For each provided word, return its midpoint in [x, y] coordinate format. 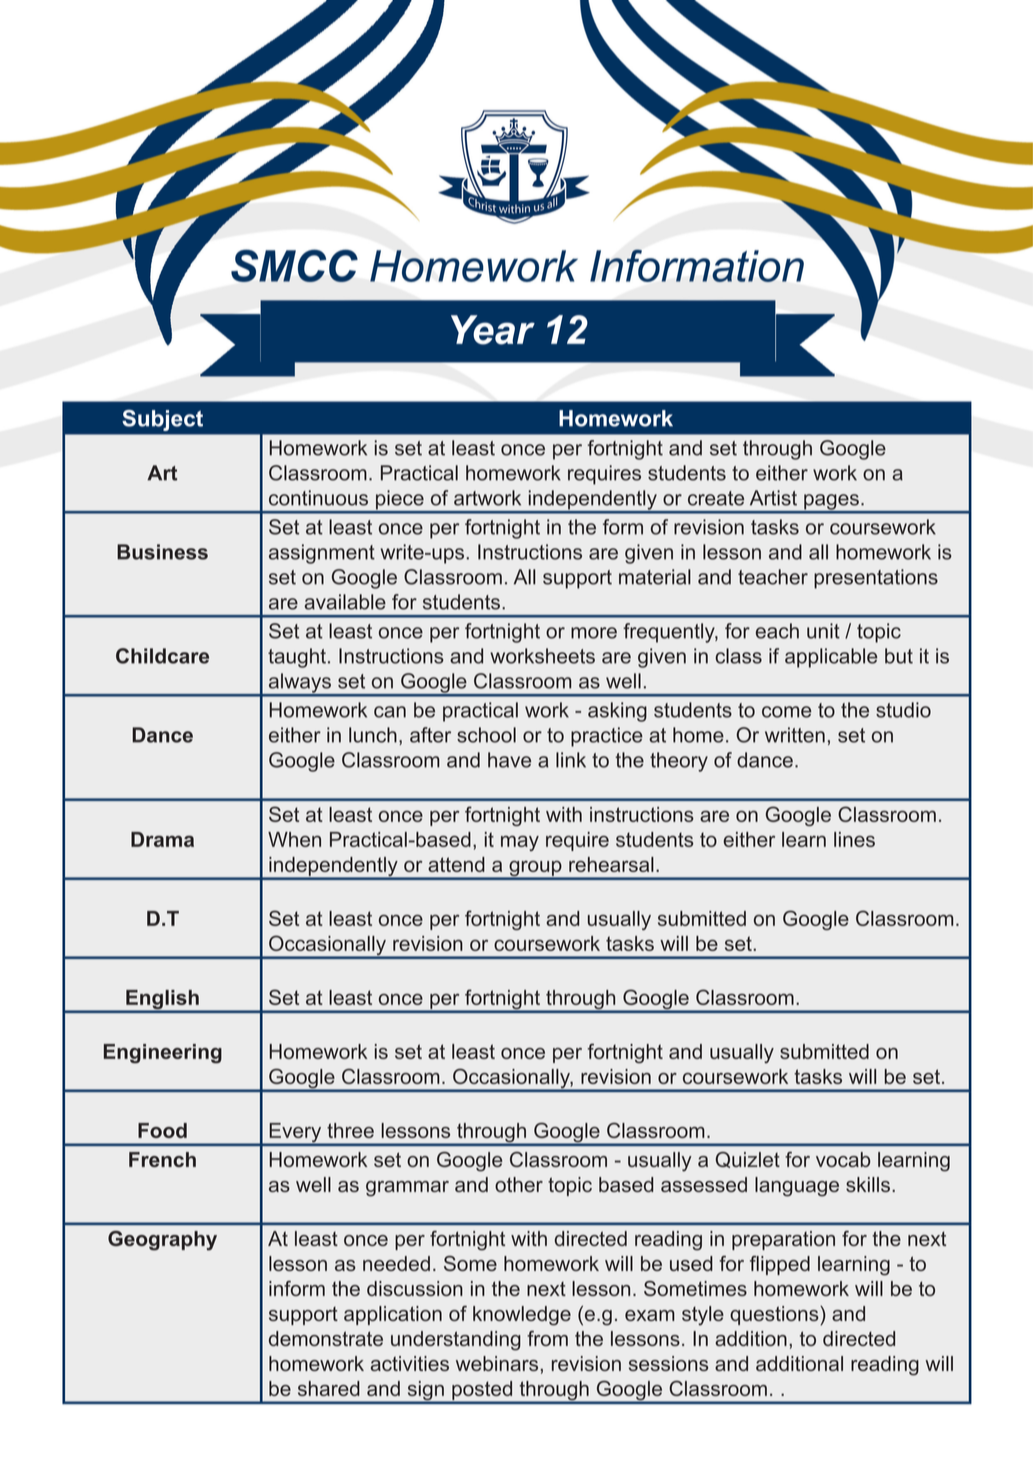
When [294, 839]
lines [854, 839]
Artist [773, 498]
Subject [162, 420]
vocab [843, 1159]
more [594, 633]
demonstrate [326, 1338]
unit [823, 631]
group [535, 870]
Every [295, 1134]
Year [493, 330]
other [519, 1184]
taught [297, 658]
